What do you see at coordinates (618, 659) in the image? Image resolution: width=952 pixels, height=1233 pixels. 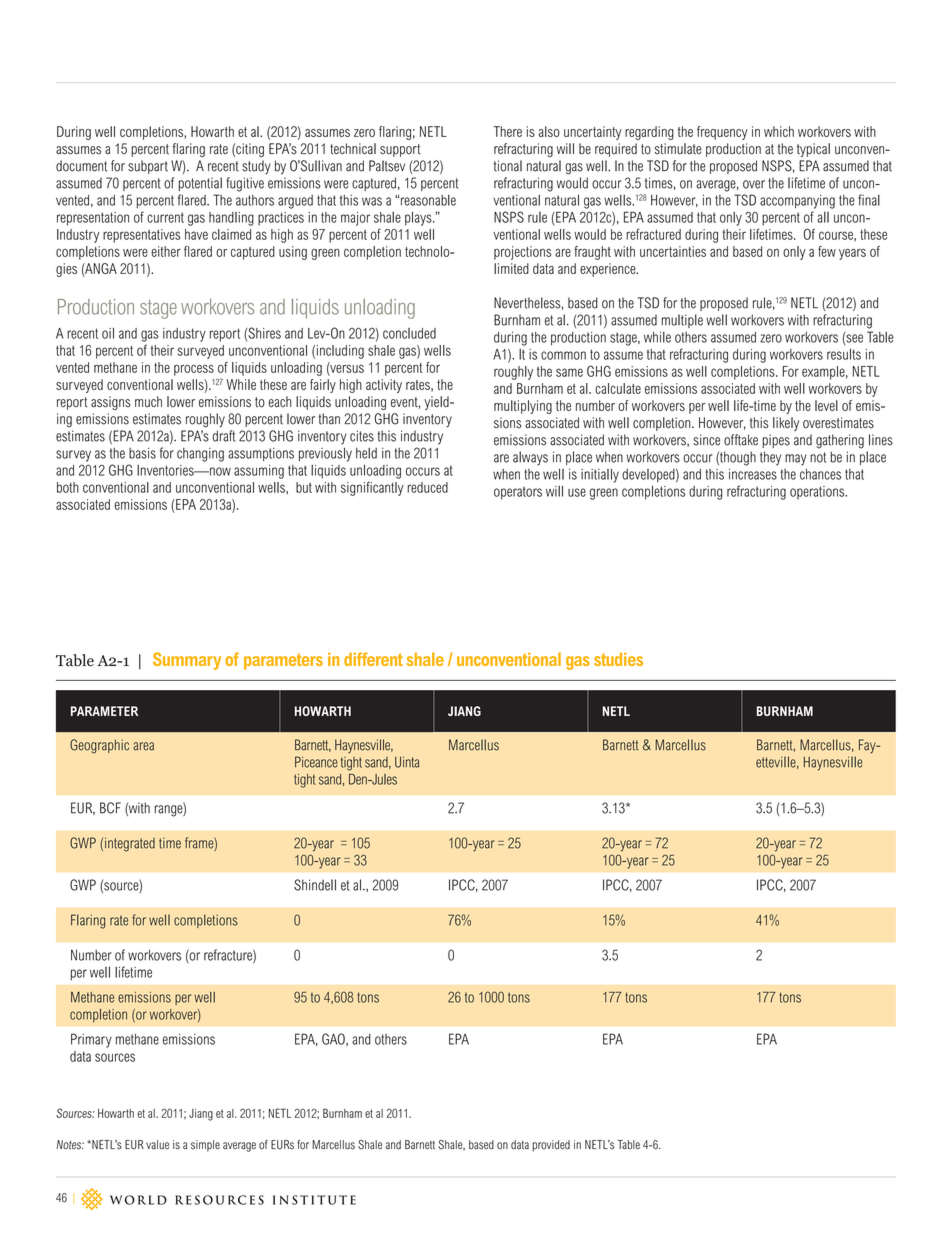 I see `studies` at bounding box center [618, 659].
